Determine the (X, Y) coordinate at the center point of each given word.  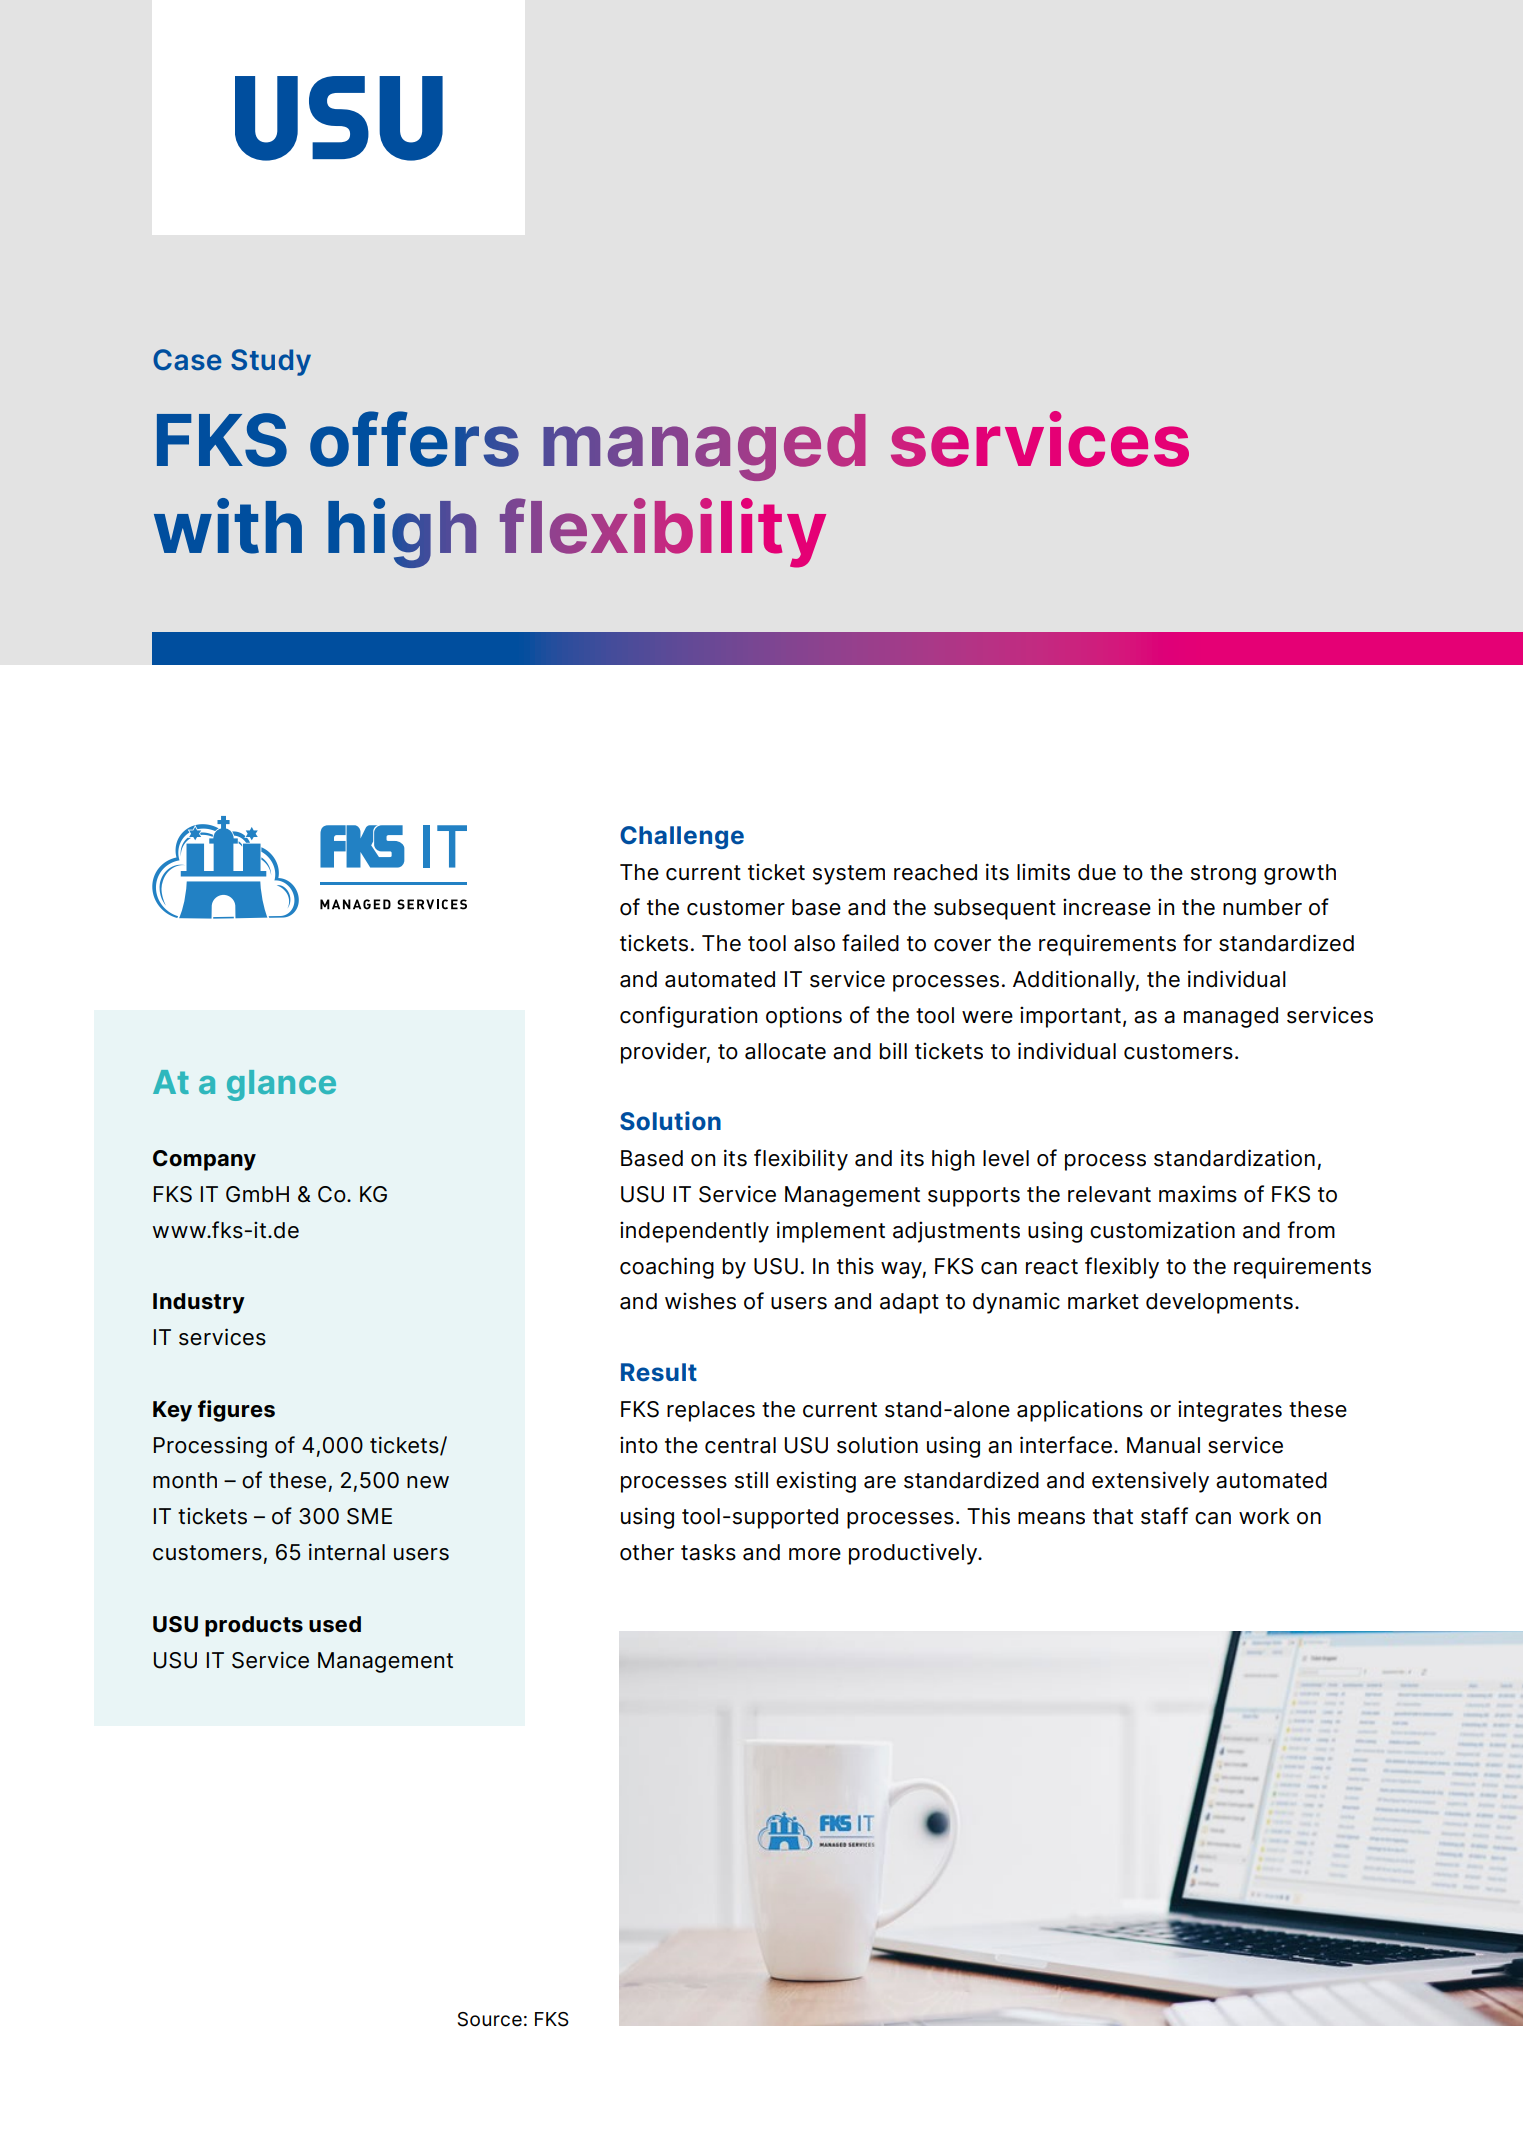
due (1097, 872)
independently (694, 1232)
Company (204, 1160)
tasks (708, 1552)
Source (490, 2019)
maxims (1198, 1194)
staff (1164, 1516)
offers (414, 439)
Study (271, 362)
